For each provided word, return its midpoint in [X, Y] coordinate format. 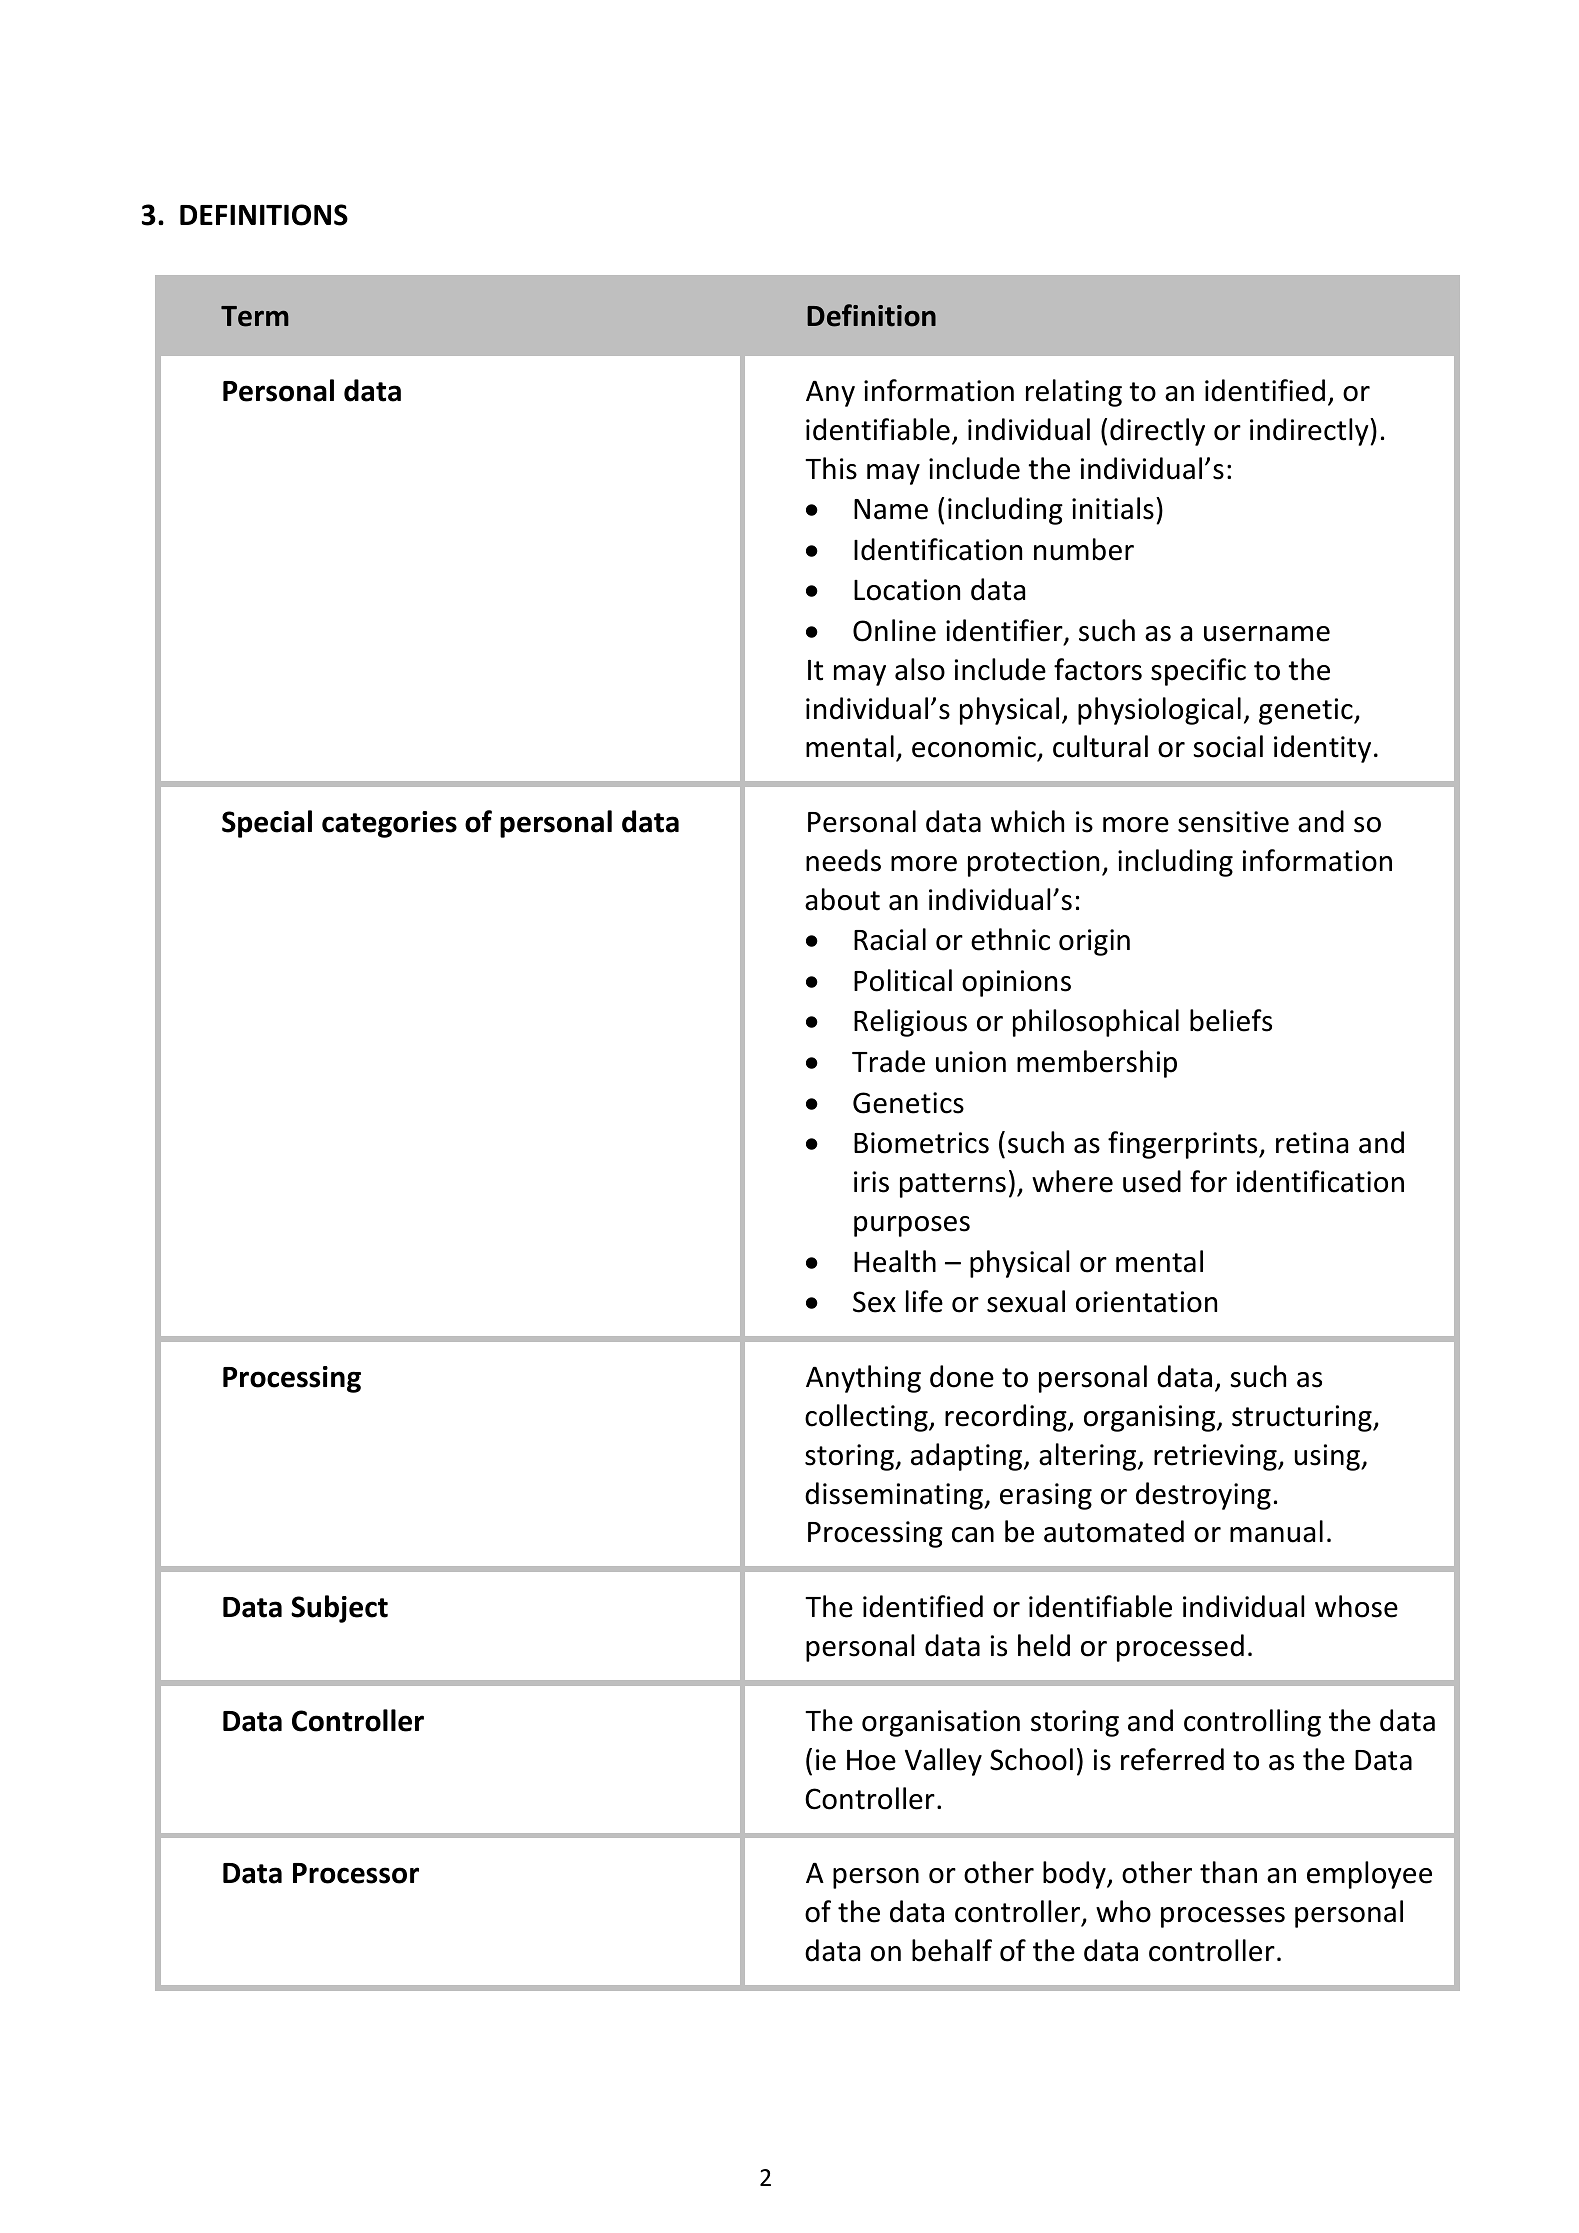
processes [1223, 1917]
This [831, 468]
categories [389, 824]
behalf [952, 1950]
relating [1074, 393]
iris [871, 1182]
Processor [356, 1873]
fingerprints [1184, 1145]
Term [255, 316]
